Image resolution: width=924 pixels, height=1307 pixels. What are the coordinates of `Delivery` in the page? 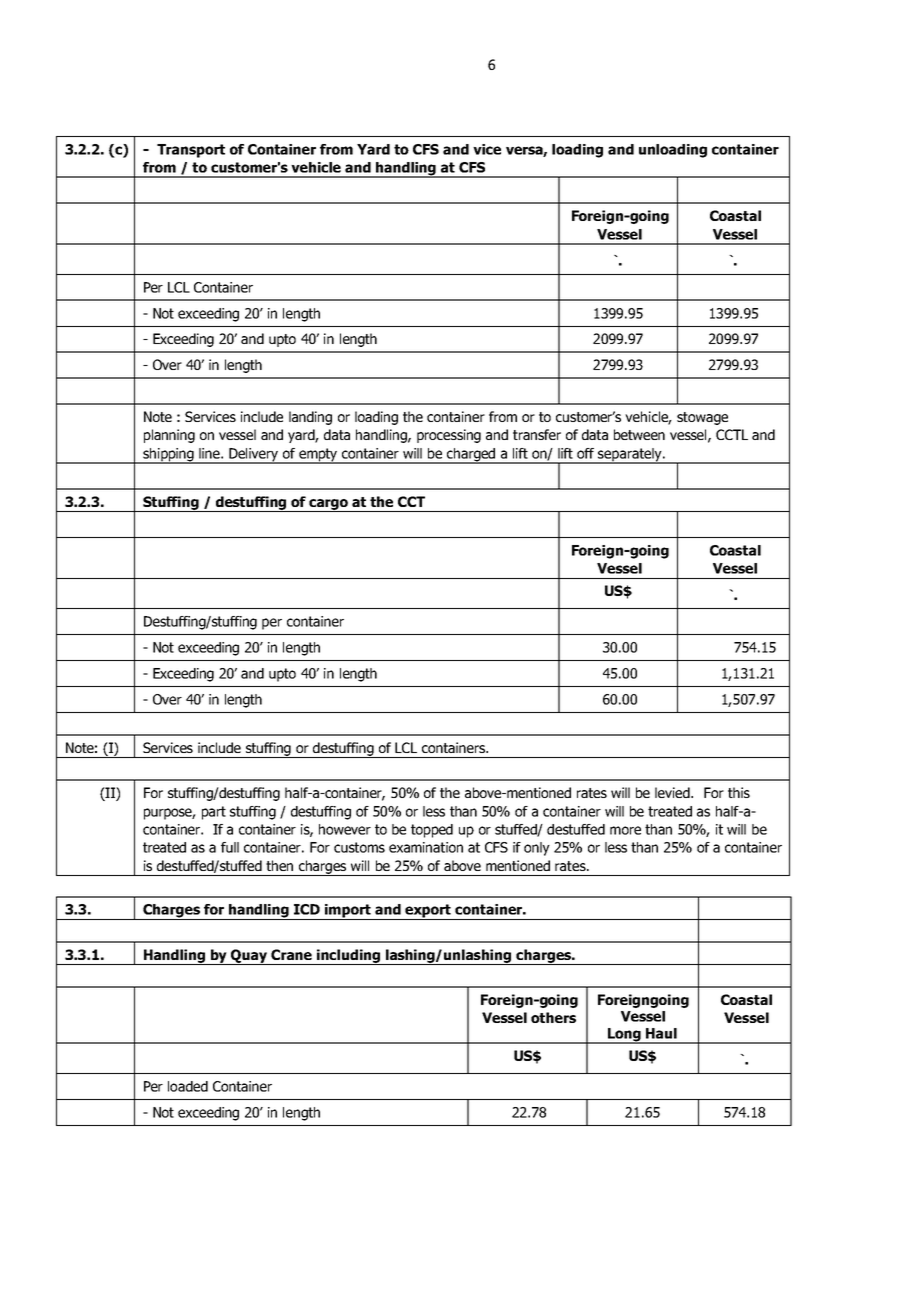 It's located at (254, 456).
